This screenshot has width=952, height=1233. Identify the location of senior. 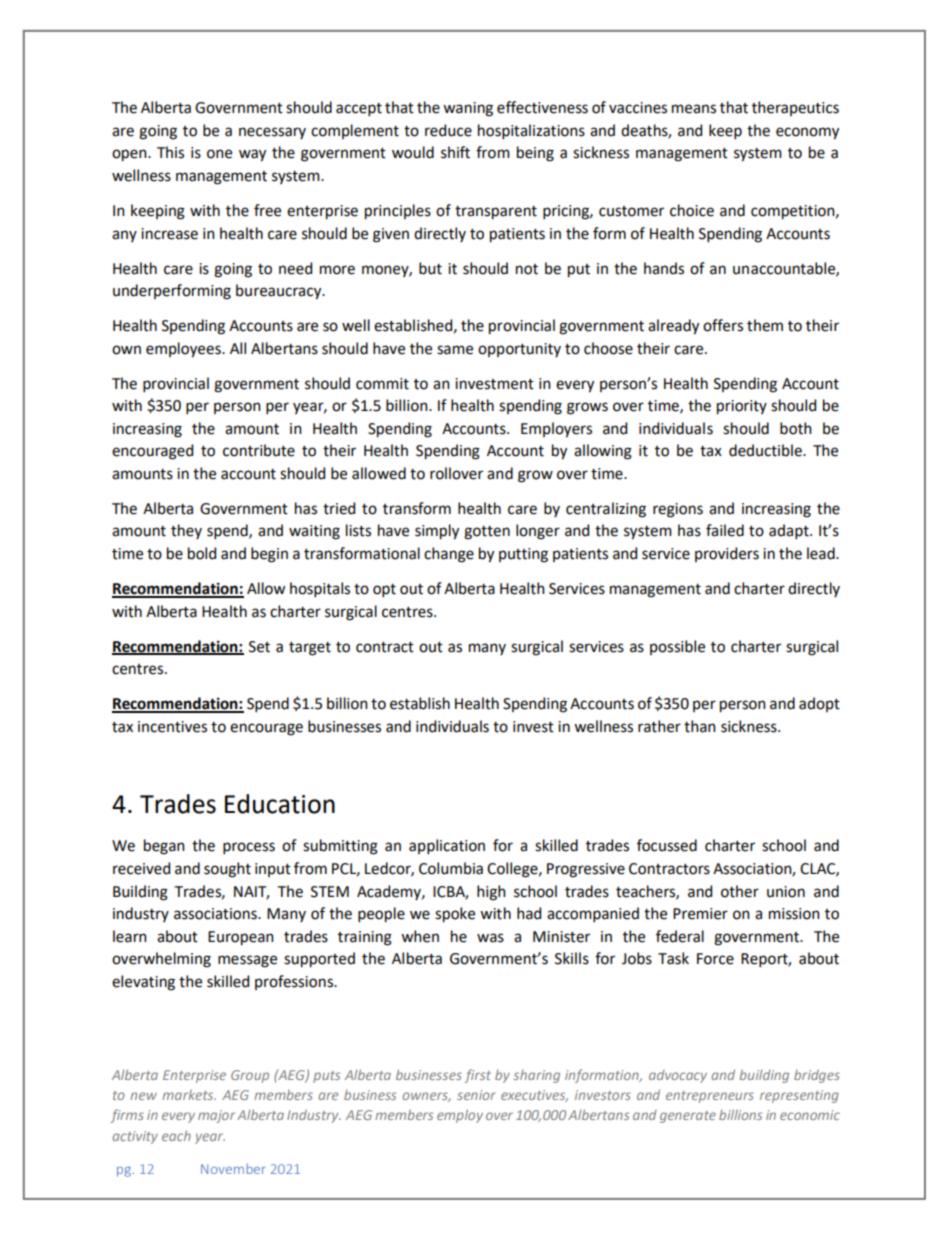
(476, 1095).
